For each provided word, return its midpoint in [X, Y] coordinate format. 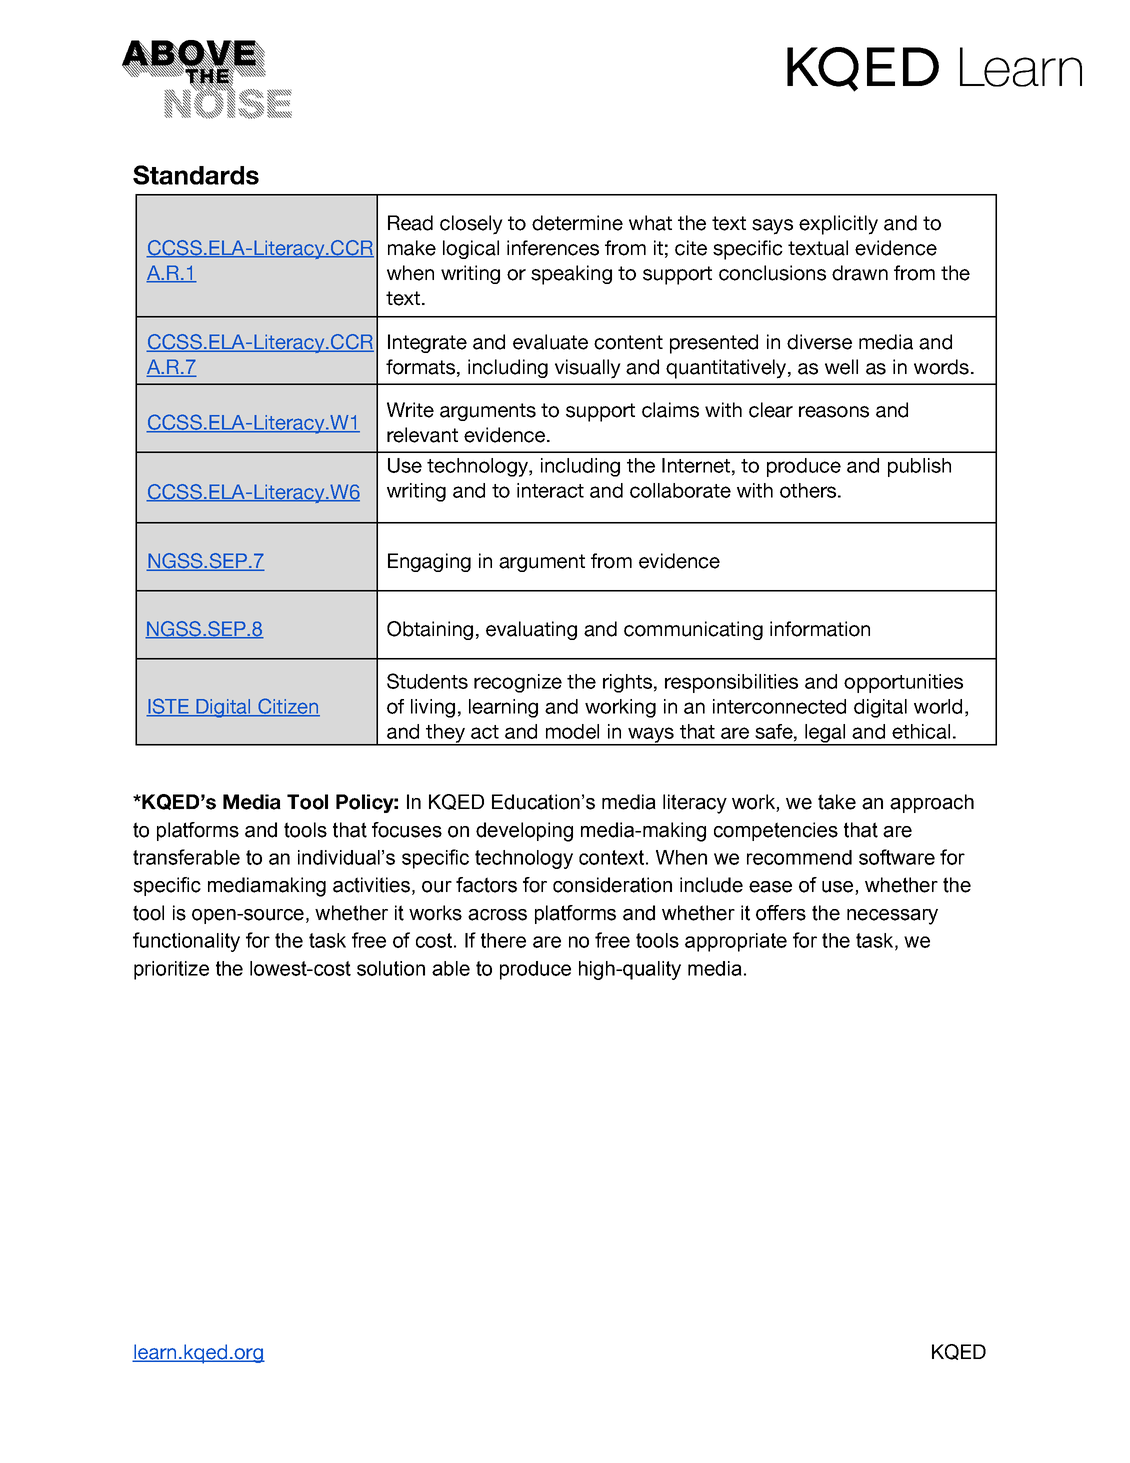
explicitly [838, 225]
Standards [196, 175]
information [820, 629]
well [841, 367]
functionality [186, 942]
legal [825, 734]
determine [577, 223]
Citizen [288, 707]
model [572, 731]
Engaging [429, 562]
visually [588, 369]
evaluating [531, 630]
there [503, 940]
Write [410, 410]
